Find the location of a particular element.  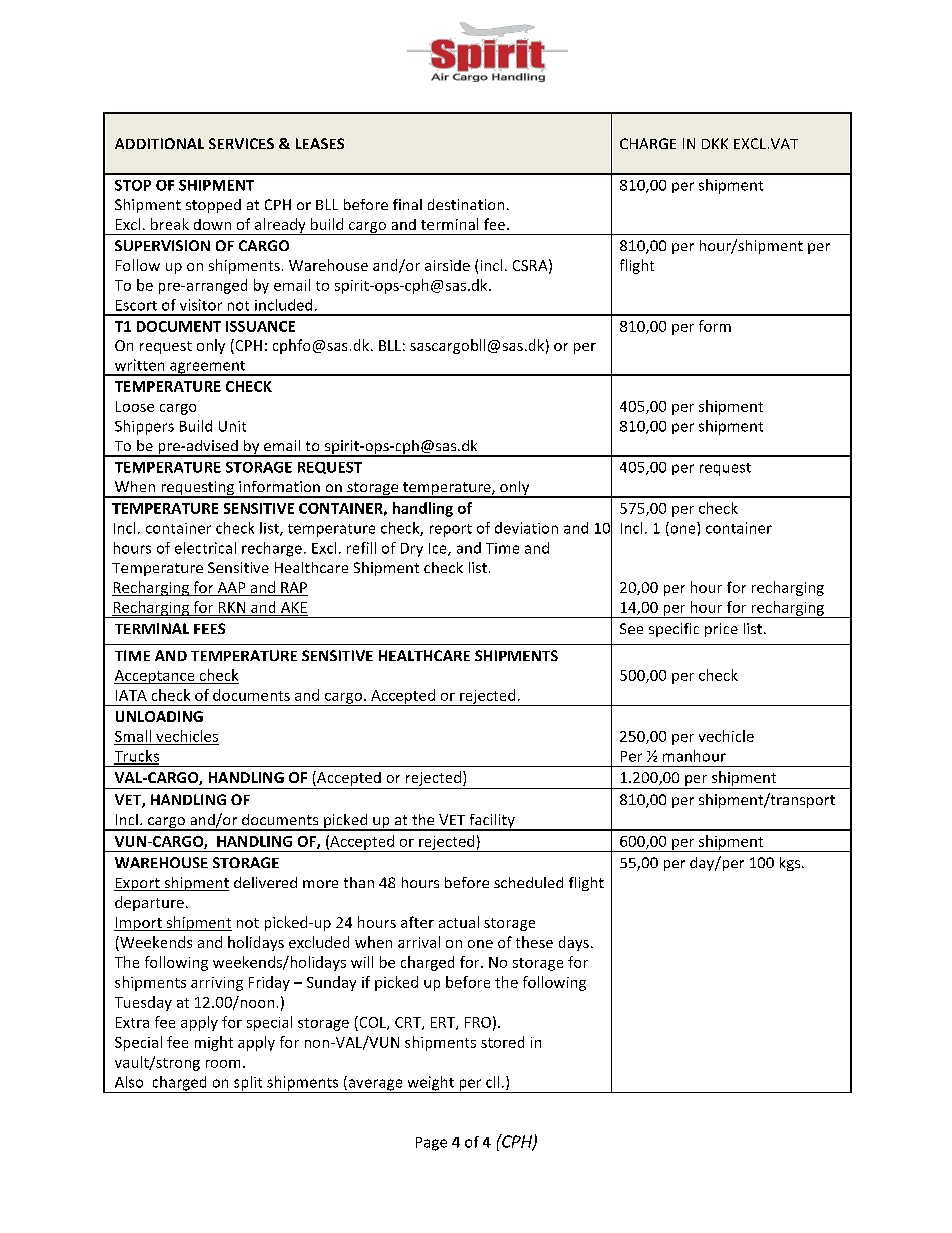

Unit is located at coordinates (232, 426).
